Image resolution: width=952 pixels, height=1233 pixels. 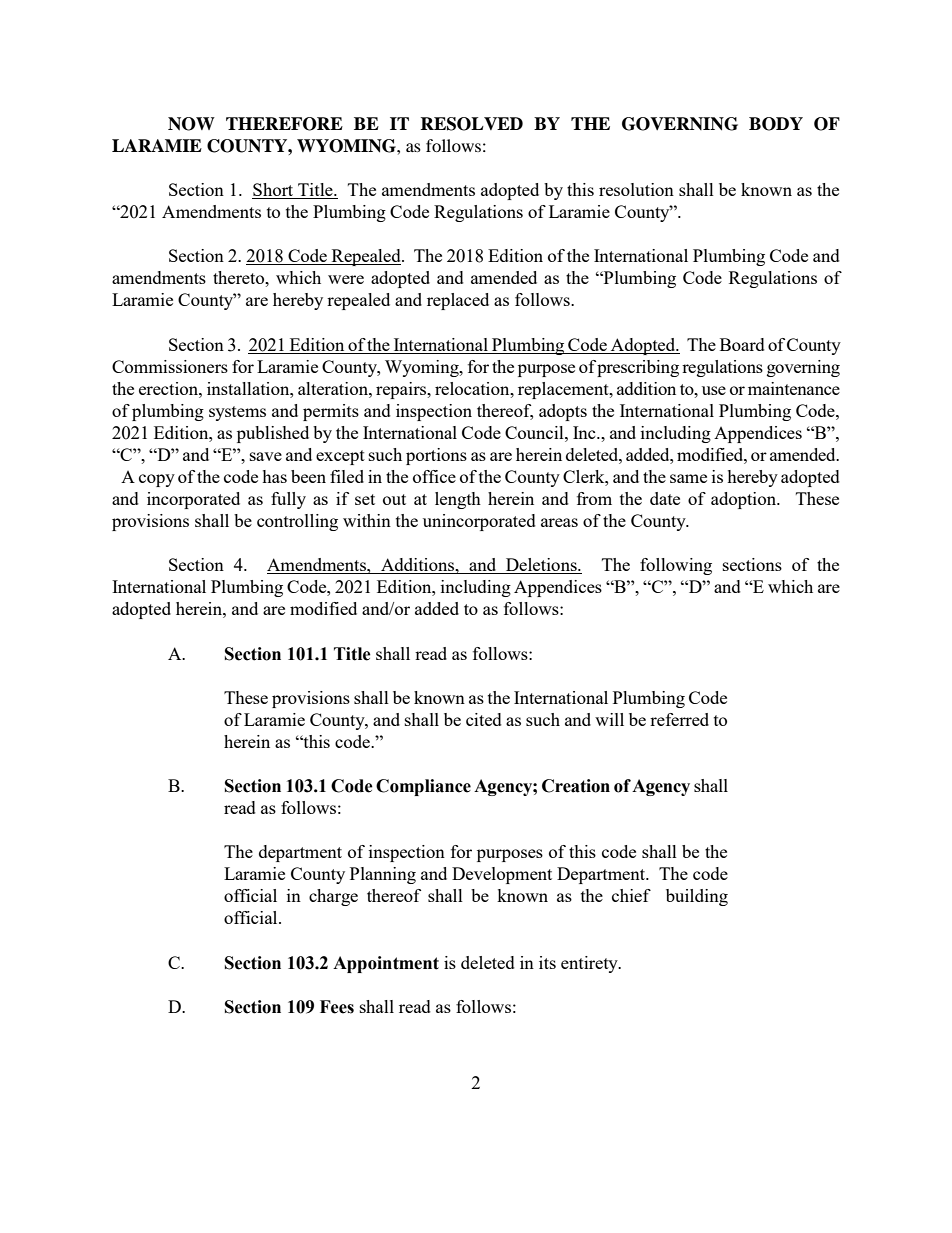 I want to click on THEREFORE, so click(x=284, y=124).
